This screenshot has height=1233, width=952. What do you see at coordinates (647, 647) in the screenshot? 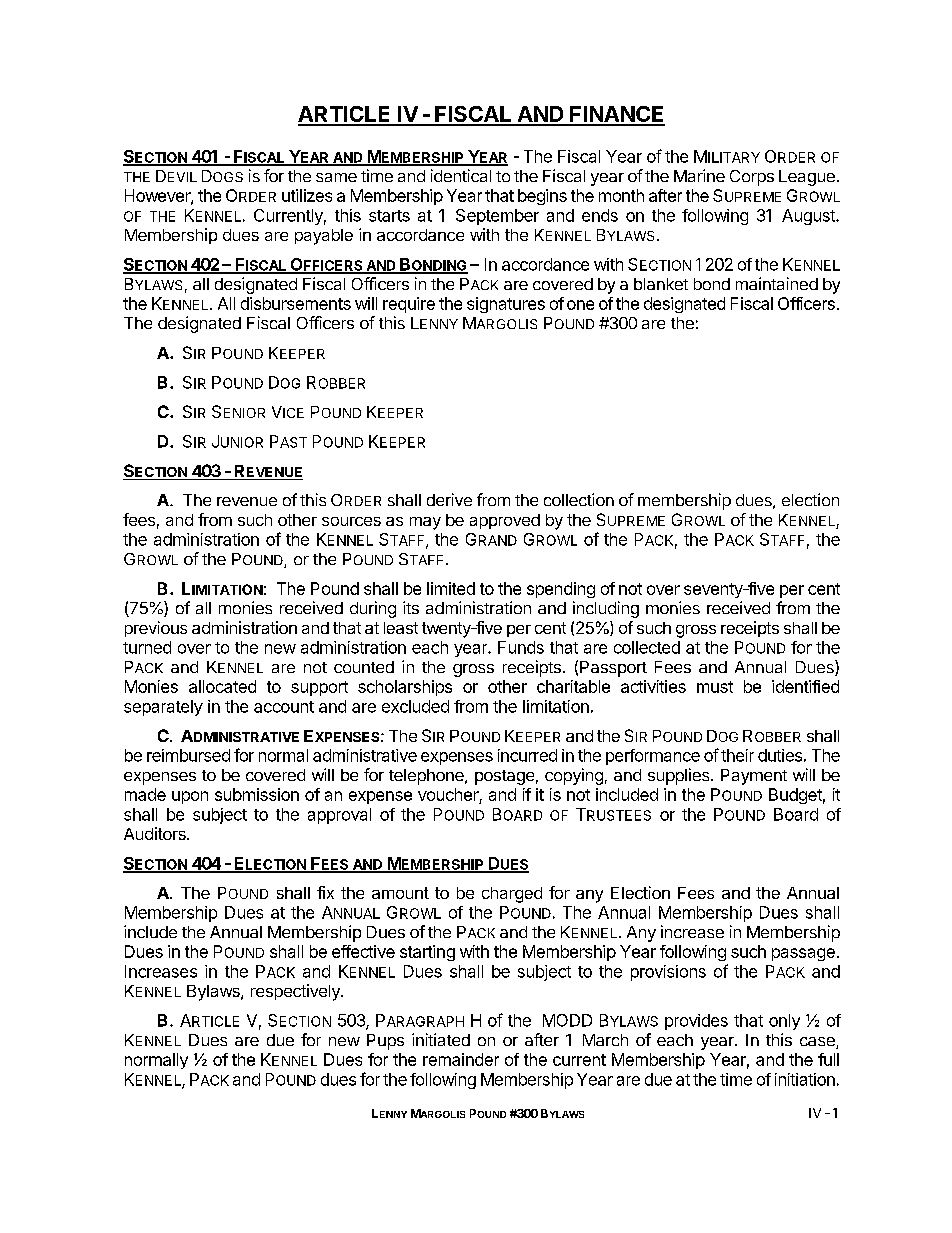
I see `collected` at bounding box center [647, 647].
